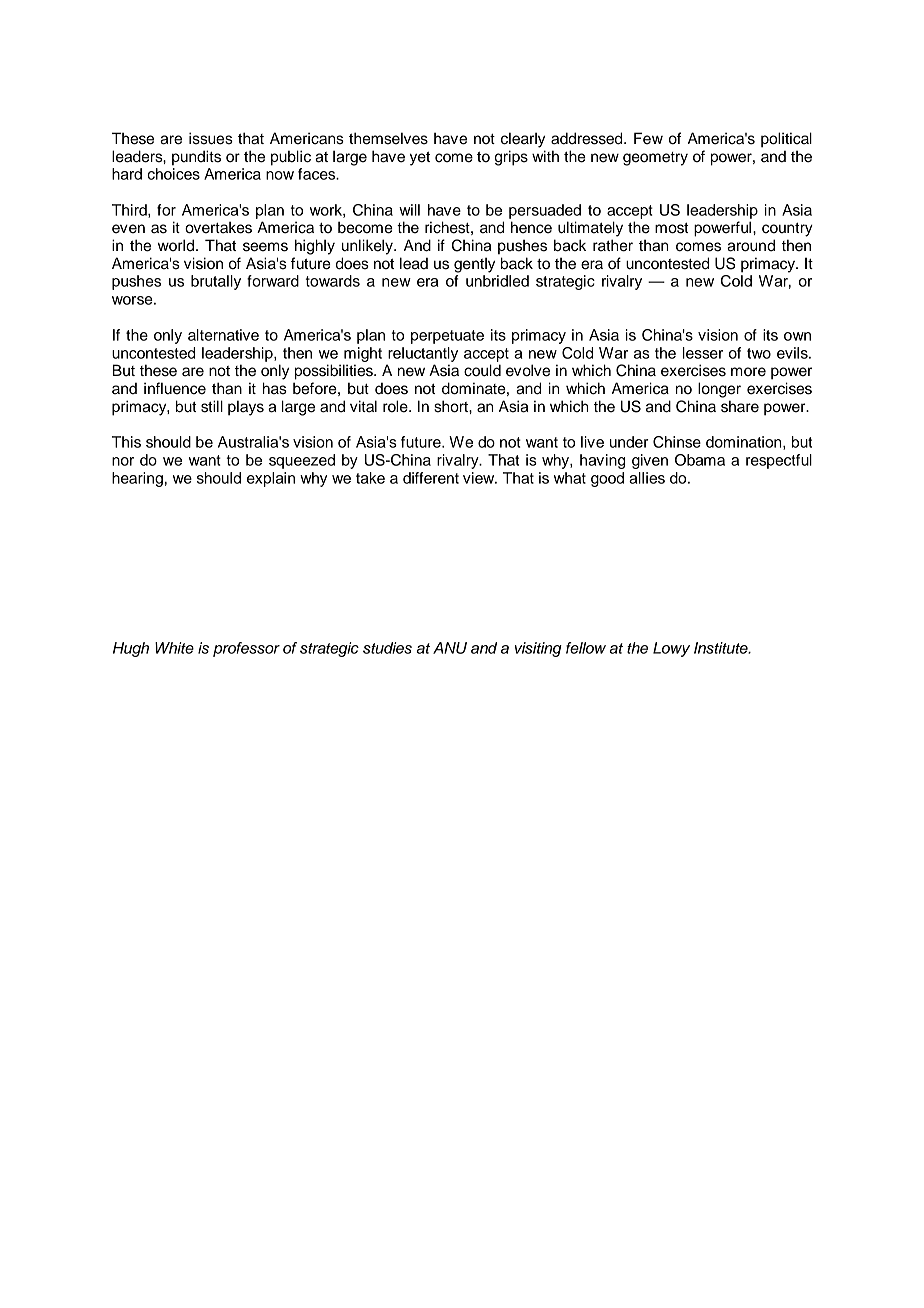  I want to click on yet, so click(420, 159).
